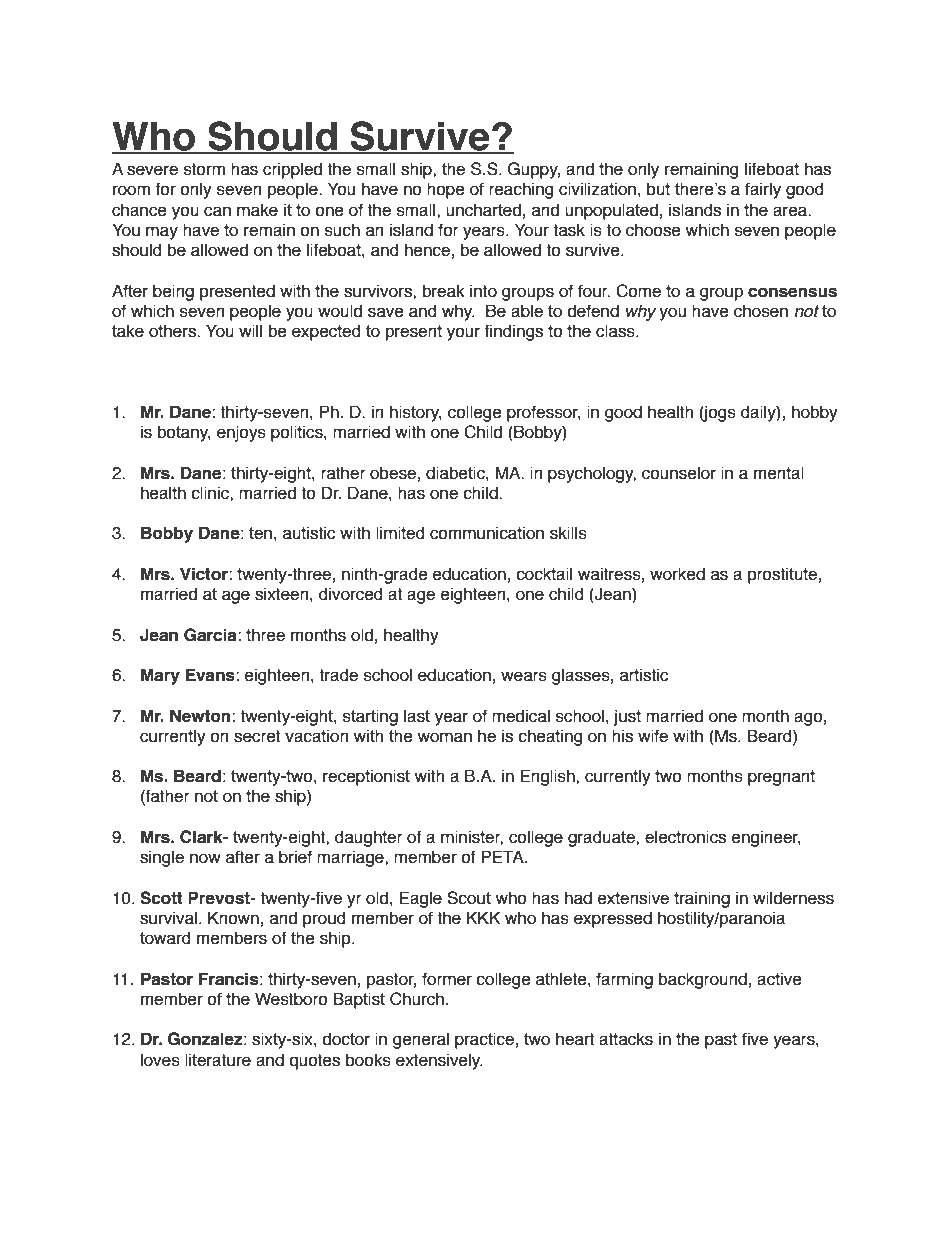 Image resolution: width=952 pixels, height=1233 pixels. I want to click on Garcia, so click(211, 635).
